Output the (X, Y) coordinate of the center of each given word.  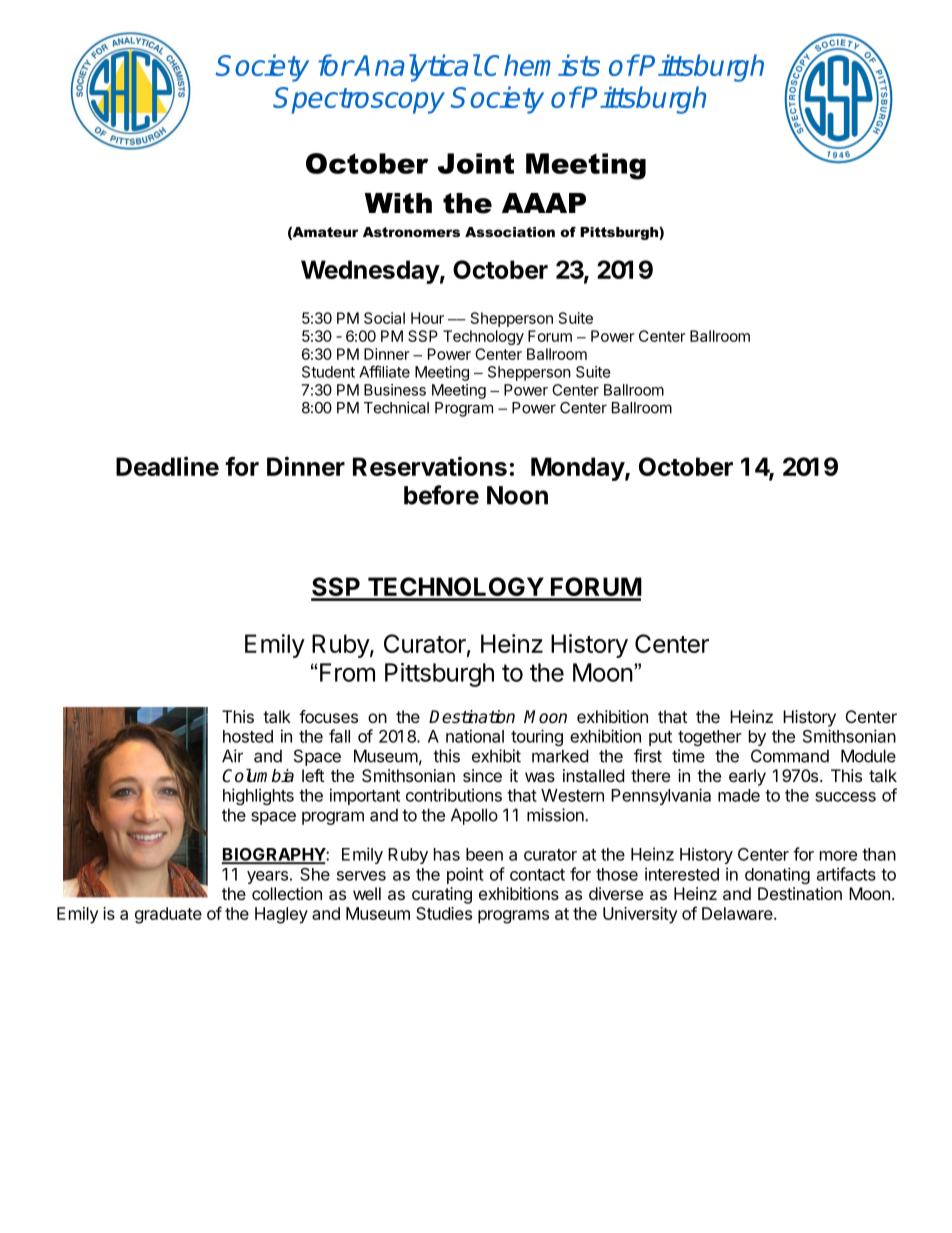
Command (790, 756)
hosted (248, 736)
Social (384, 318)
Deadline (167, 466)
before (441, 495)
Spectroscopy (359, 100)
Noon (517, 495)
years (267, 877)
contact (537, 875)
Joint (476, 163)
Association (510, 232)
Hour (427, 318)
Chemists (542, 65)
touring (537, 737)
